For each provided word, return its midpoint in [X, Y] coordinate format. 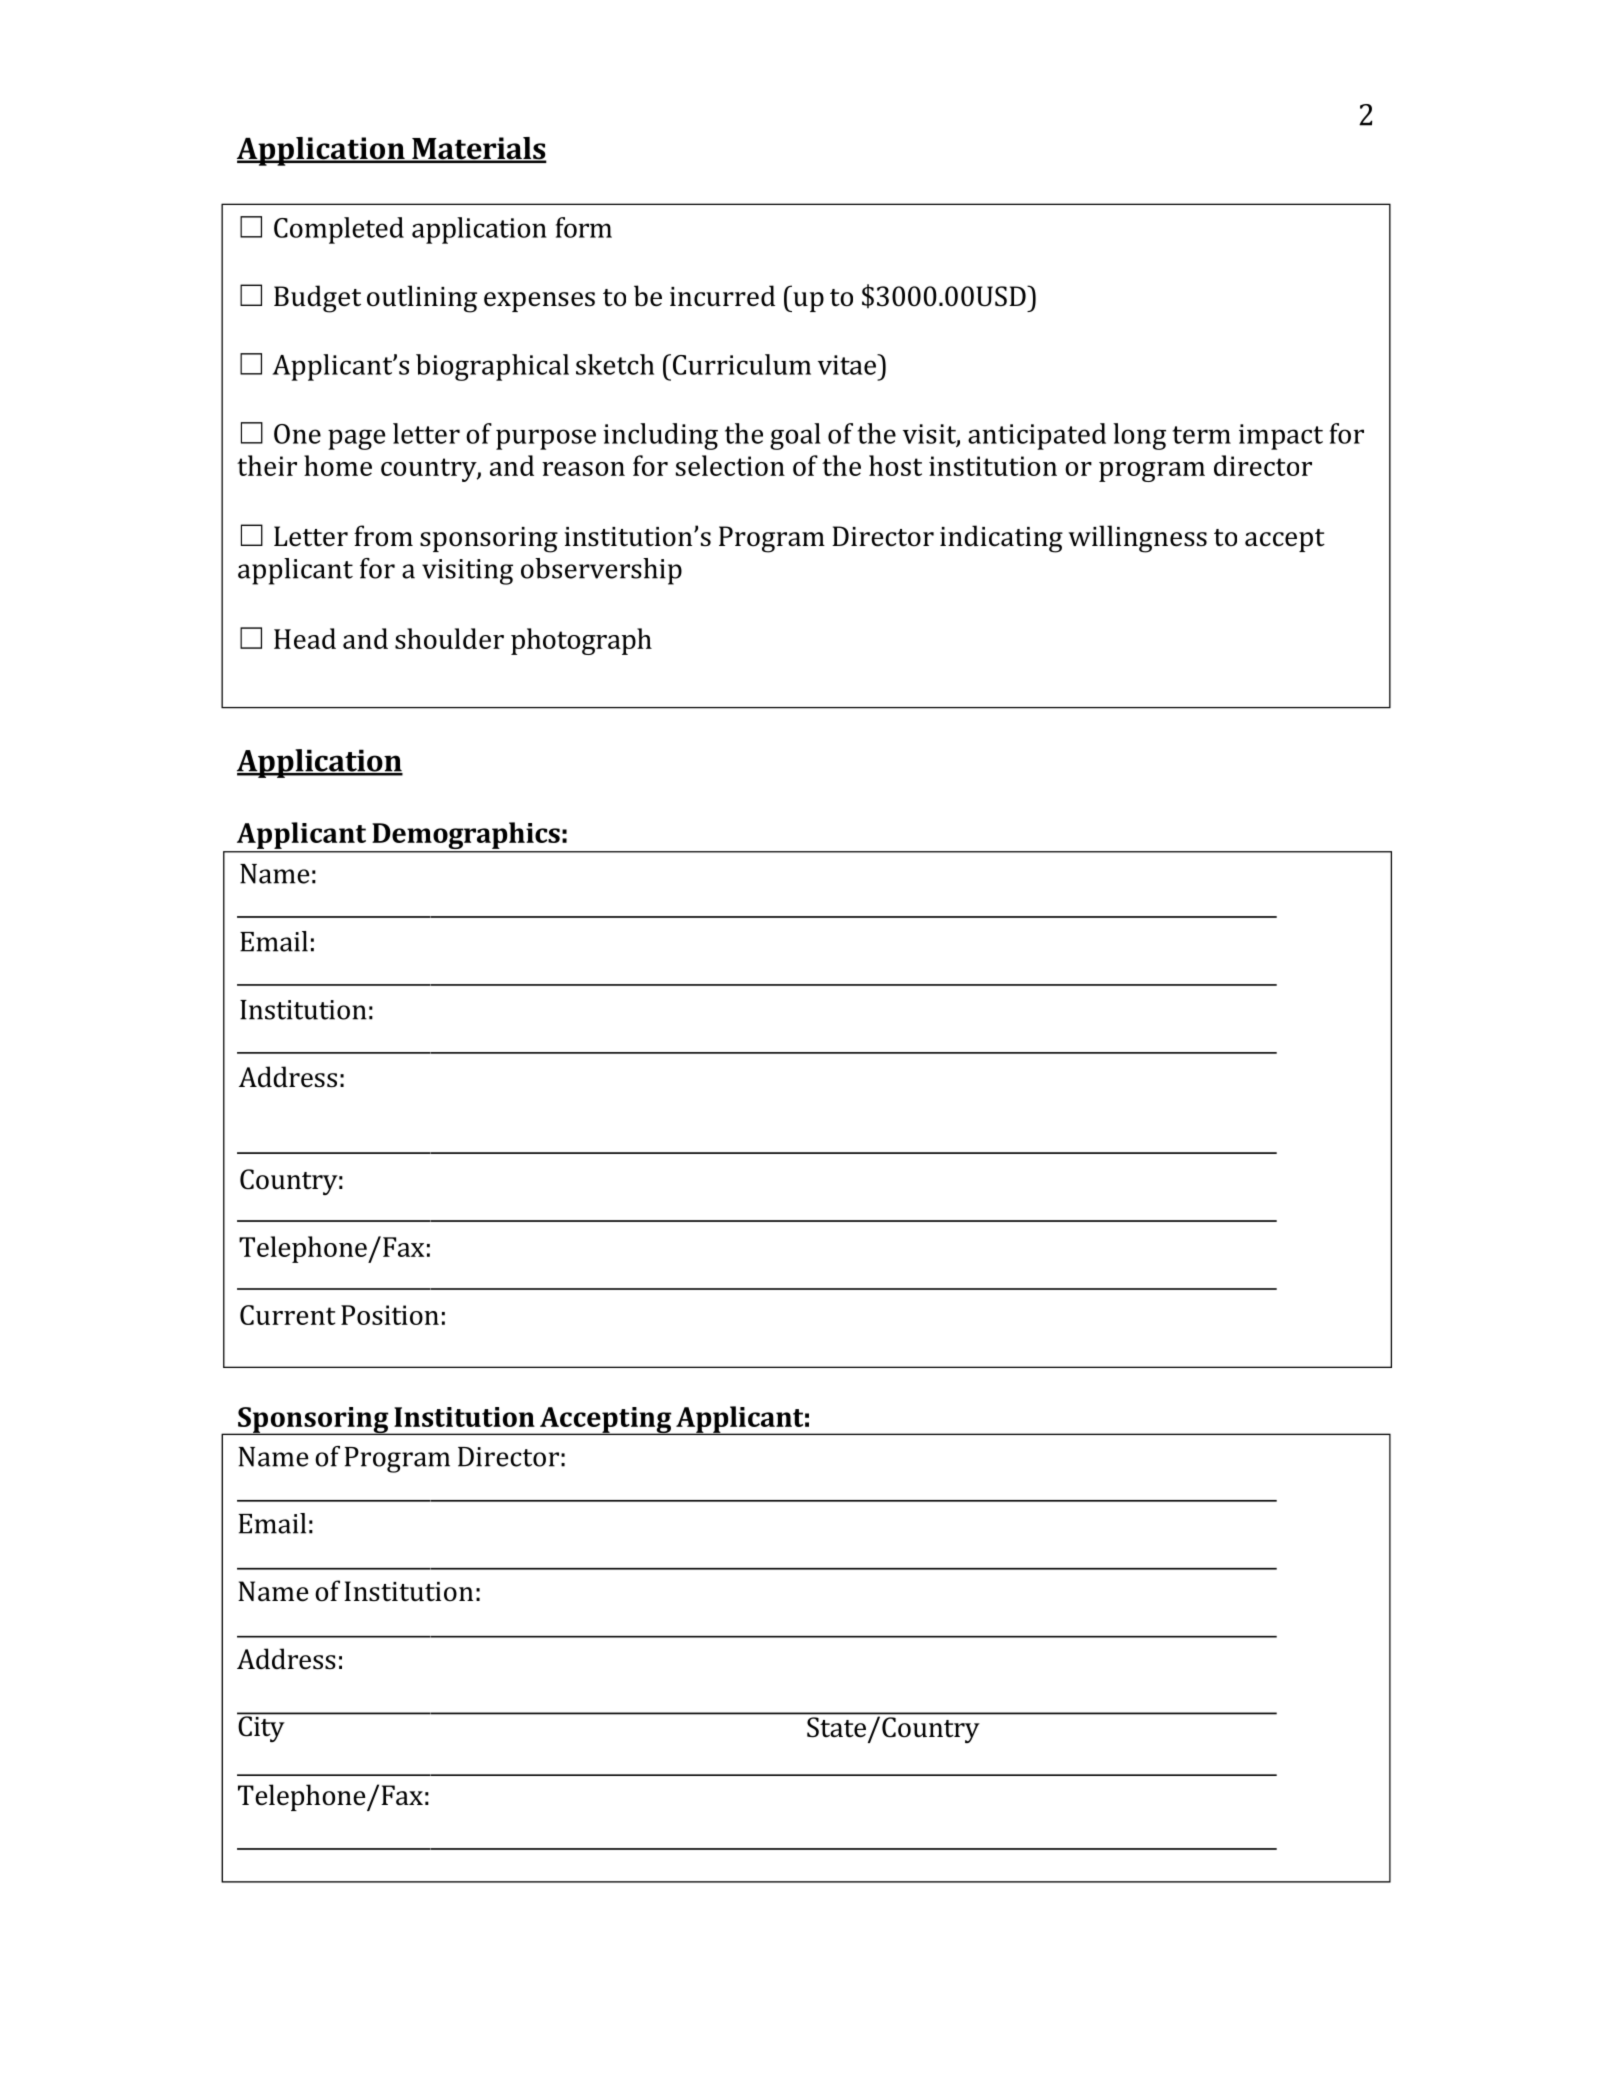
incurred [722, 296]
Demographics [466, 837]
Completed [339, 230]
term [1201, 435]
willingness [1137, 539]
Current [287, 1315]
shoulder [449, 638]
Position [390, 1315]
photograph [581, 641]
